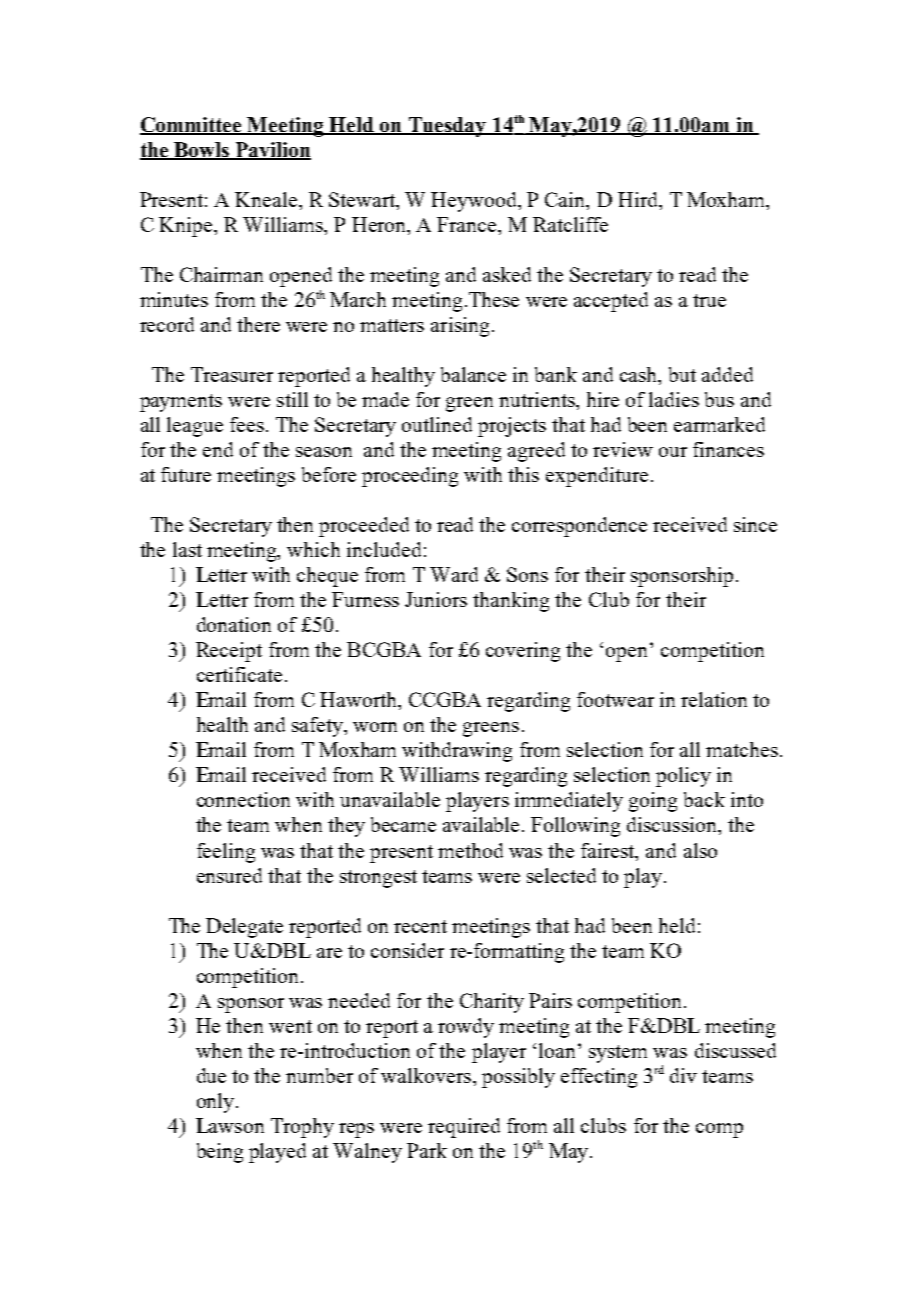  I want to click on Receipt, so click(229, 652).
